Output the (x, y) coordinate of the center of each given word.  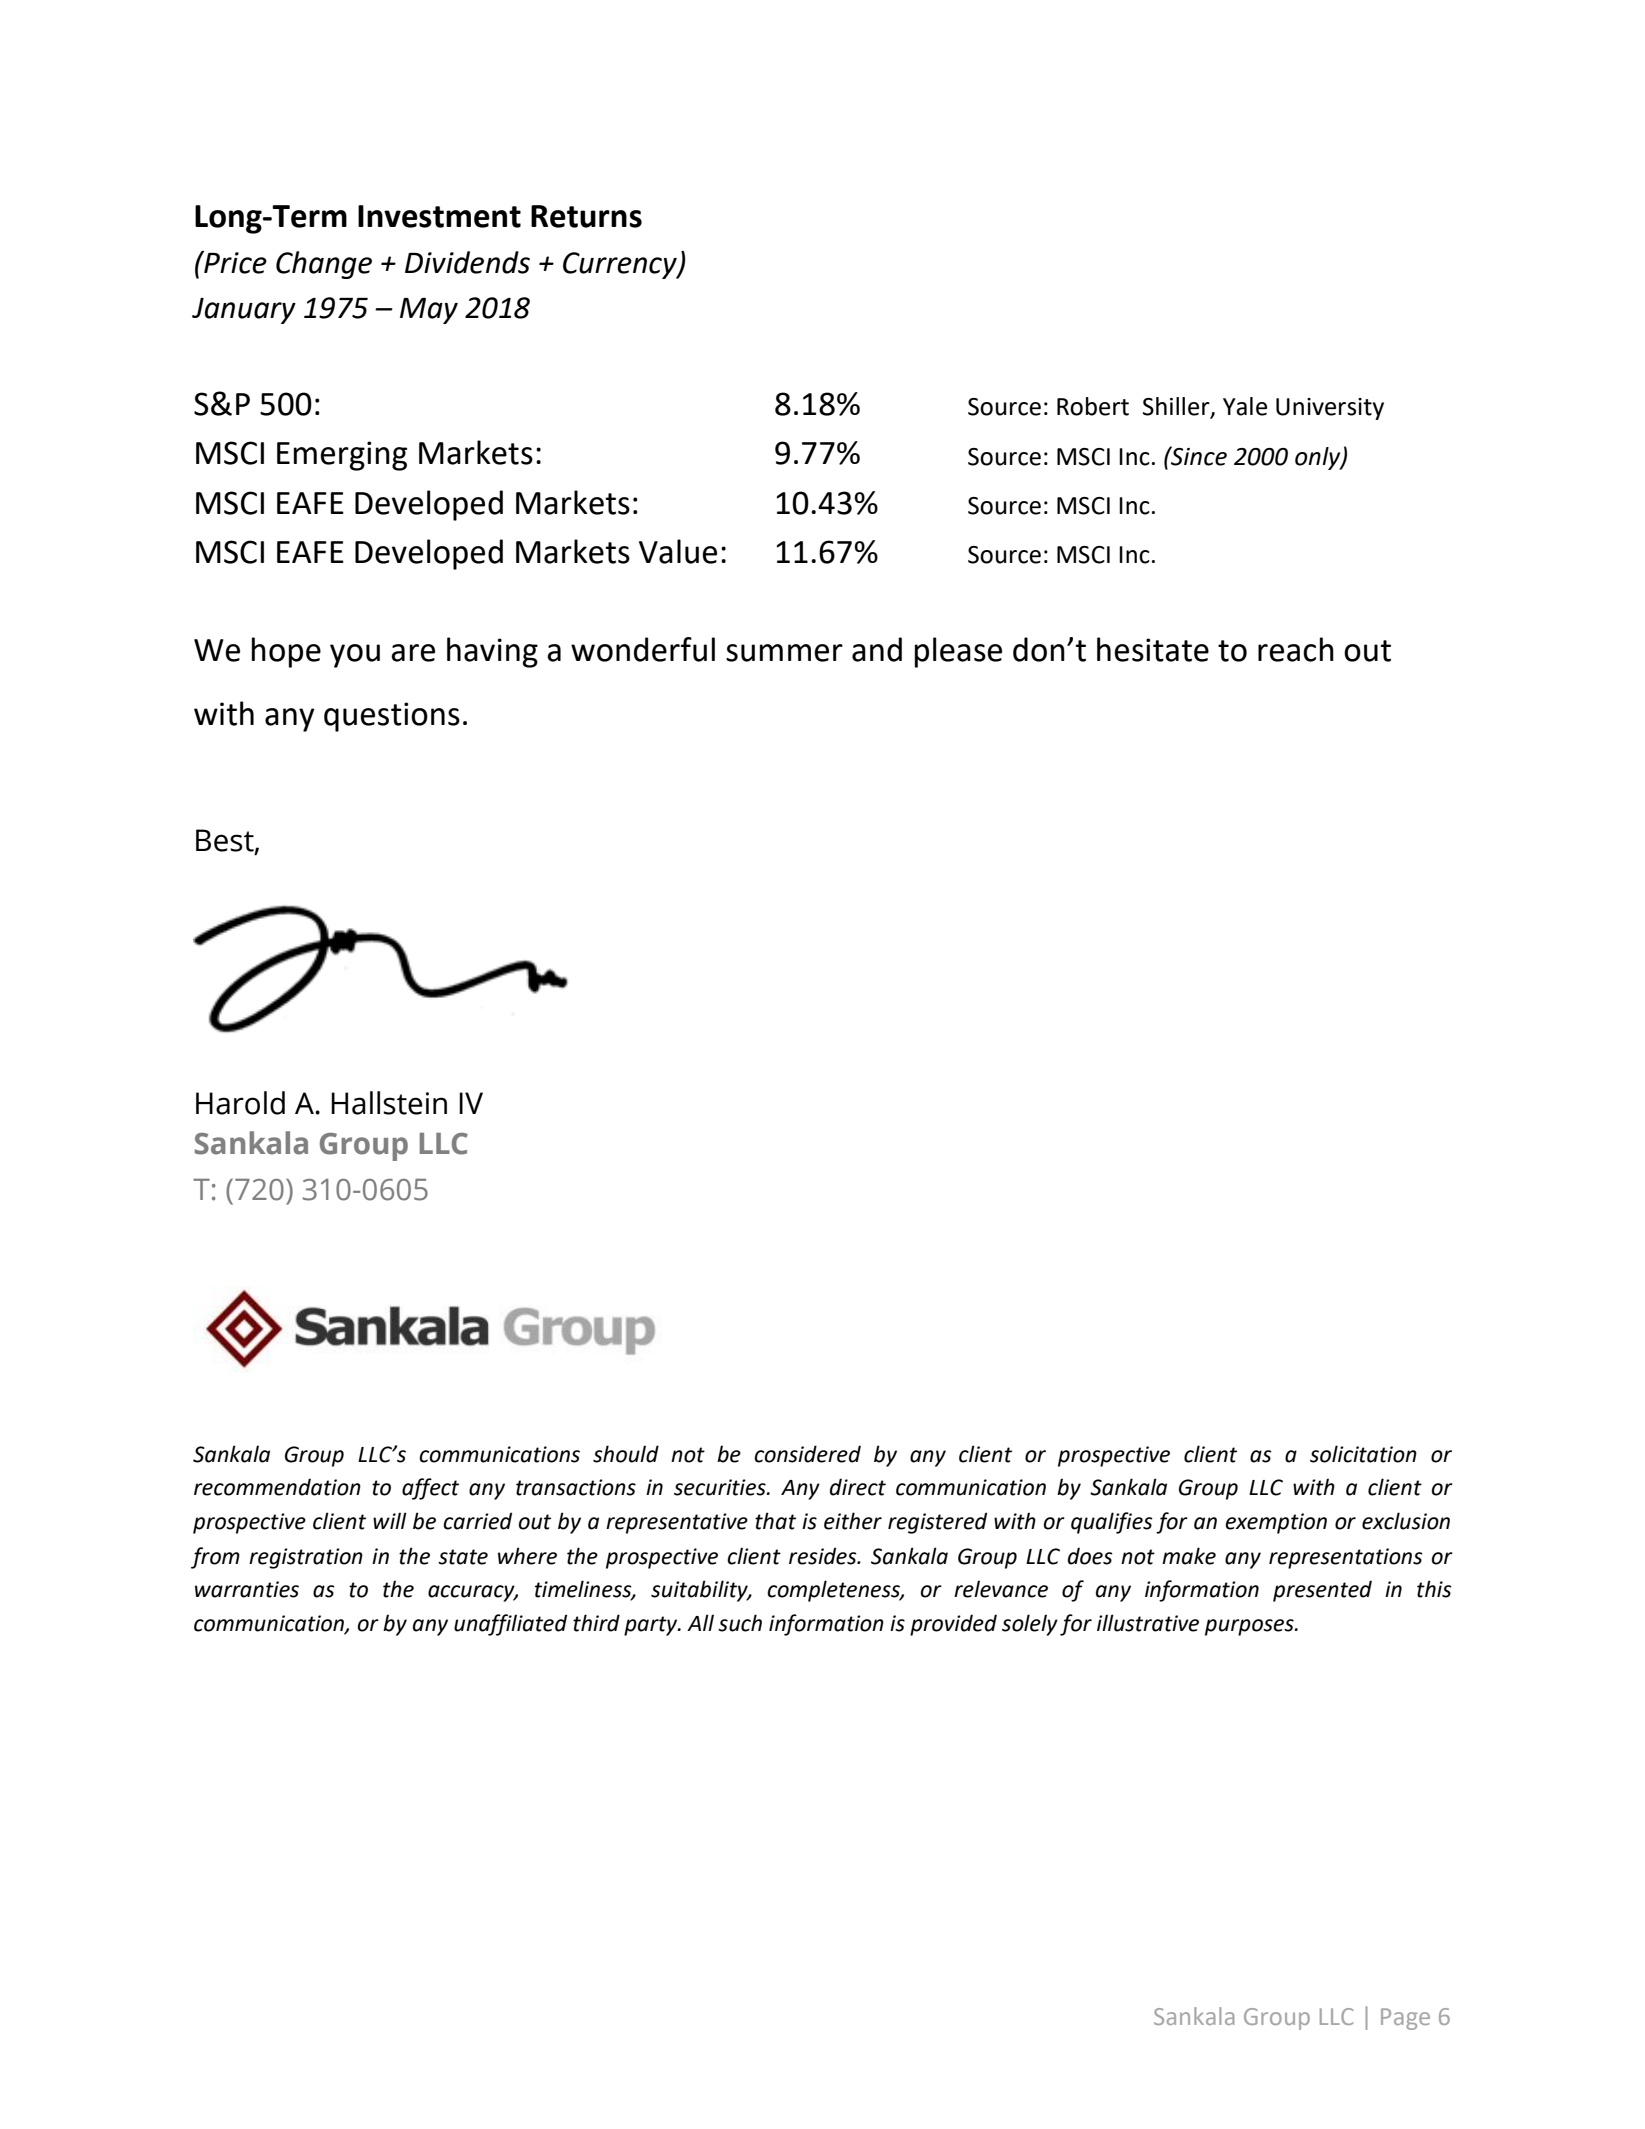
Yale (1245, 406)
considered (807, 1454)
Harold (240, 1103)
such (740, 1623)
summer (784, 653)
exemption (1276, 1523)
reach (1296, 649)
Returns (586, 216)
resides (824, 1556)
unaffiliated (510, 1625)
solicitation (1363, 1454)
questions (392, 717)
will (390, 1520)
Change (324, 265)
